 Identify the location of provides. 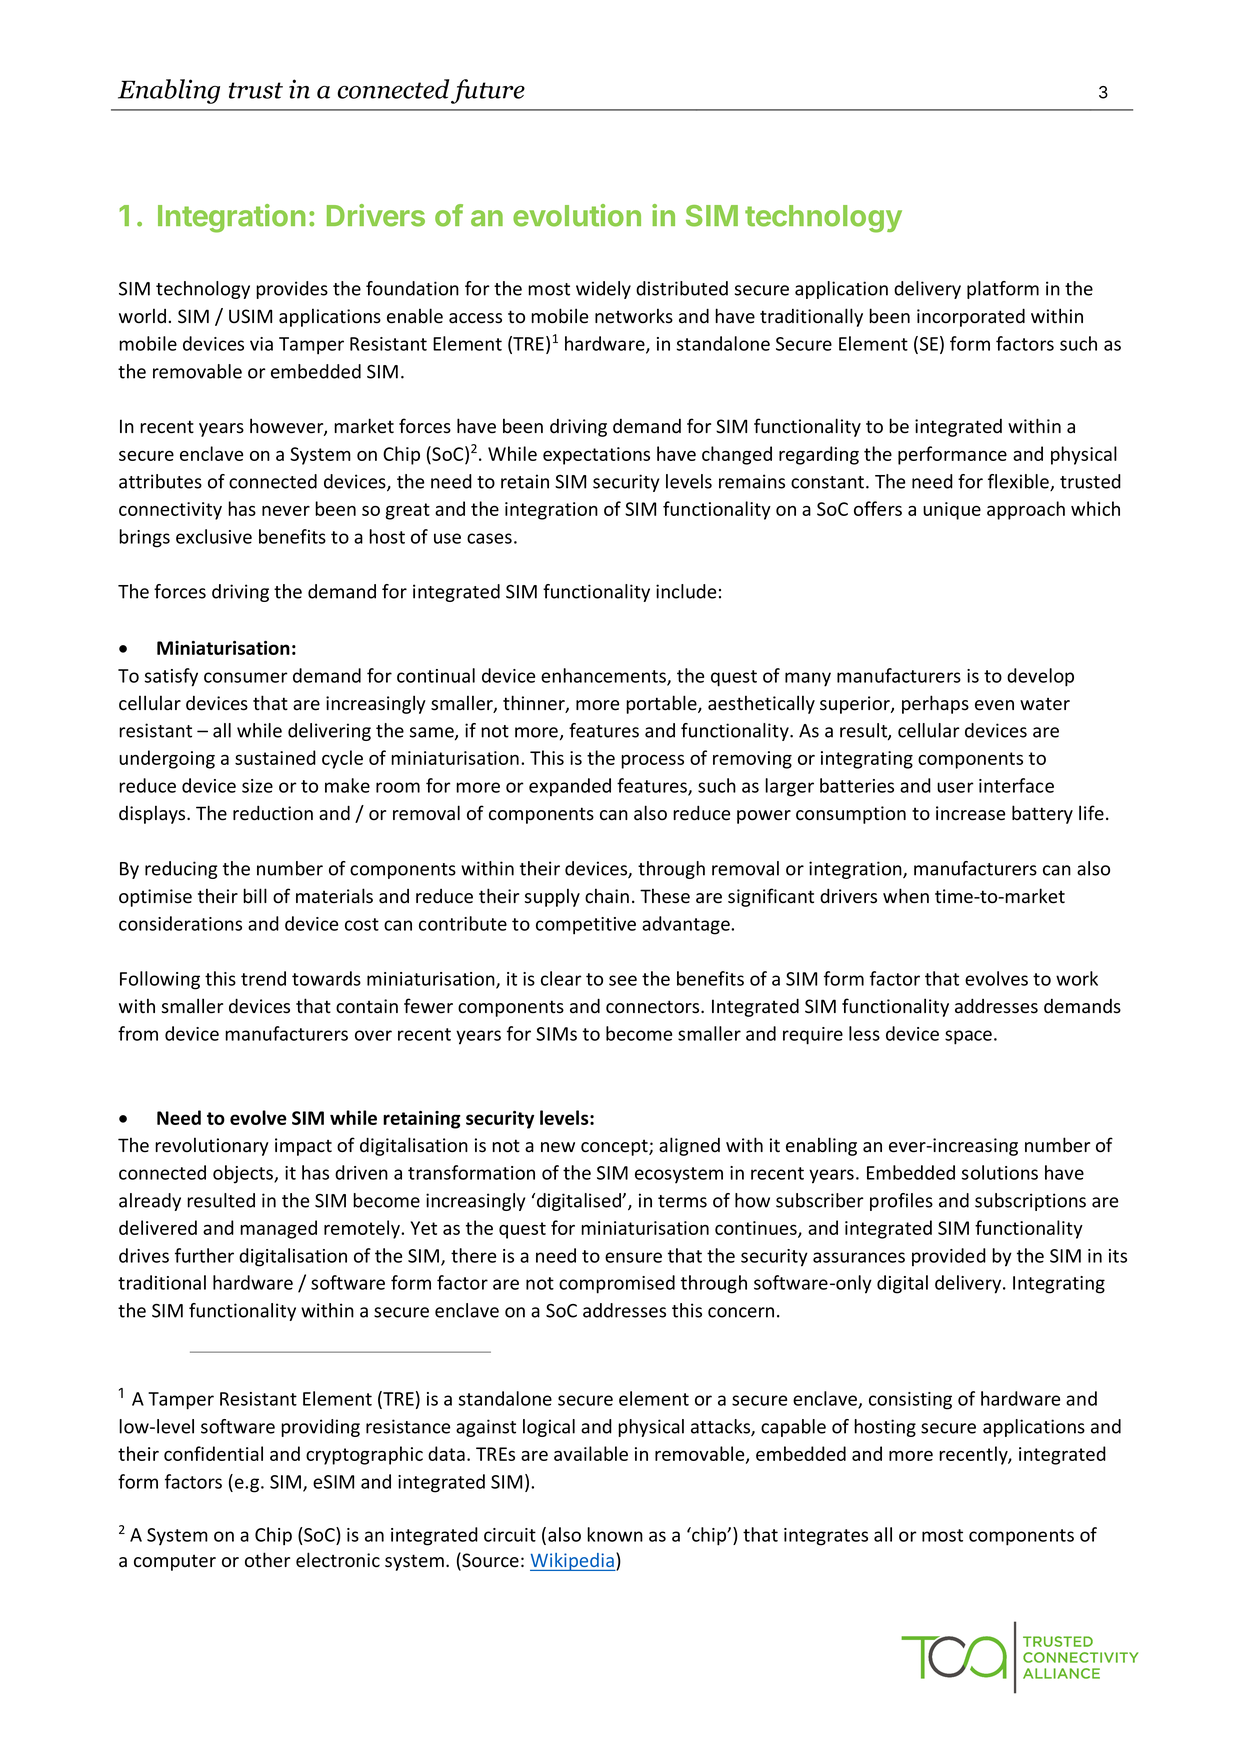
(292, 290).
